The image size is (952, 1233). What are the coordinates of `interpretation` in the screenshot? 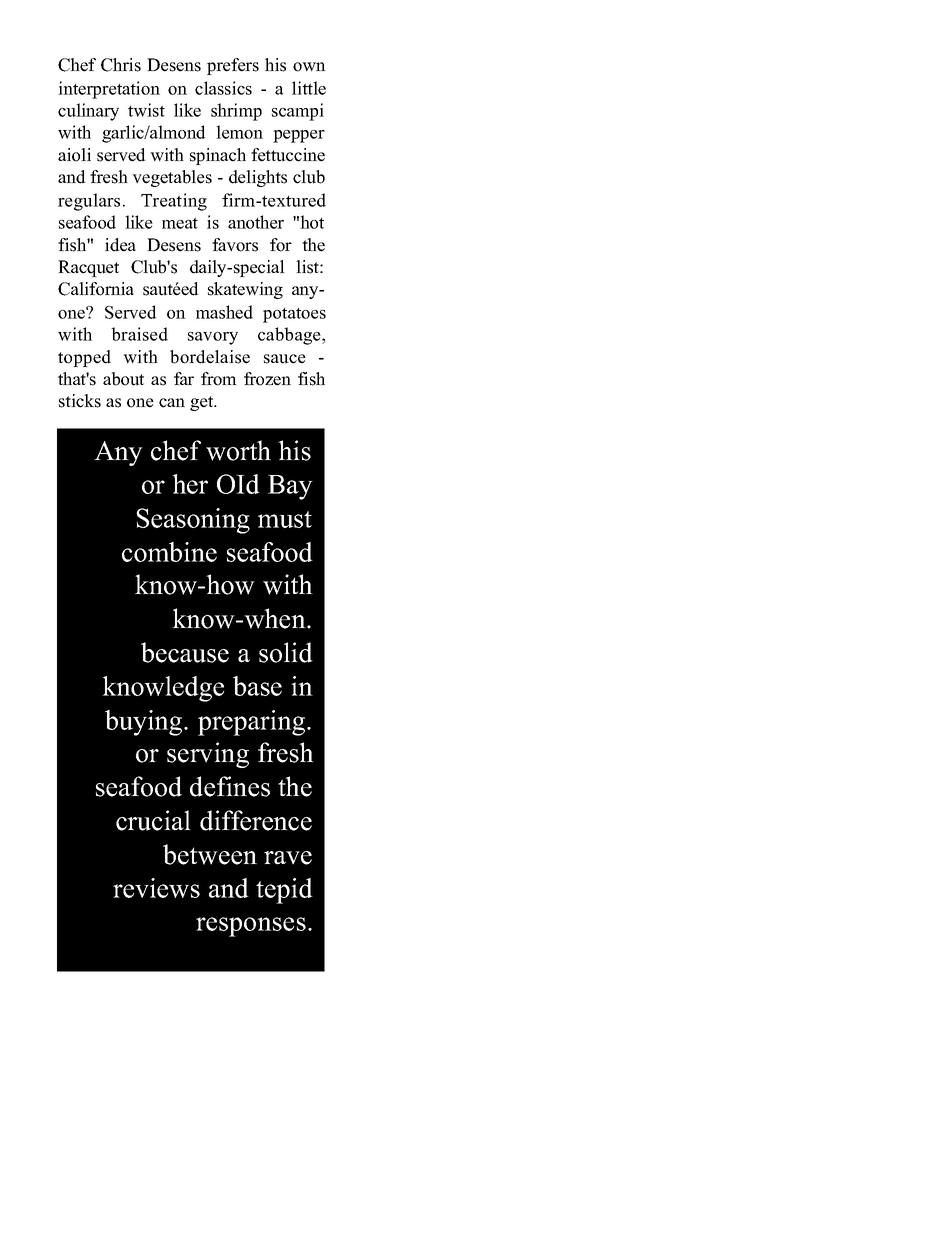 It's located at (109, 90).
